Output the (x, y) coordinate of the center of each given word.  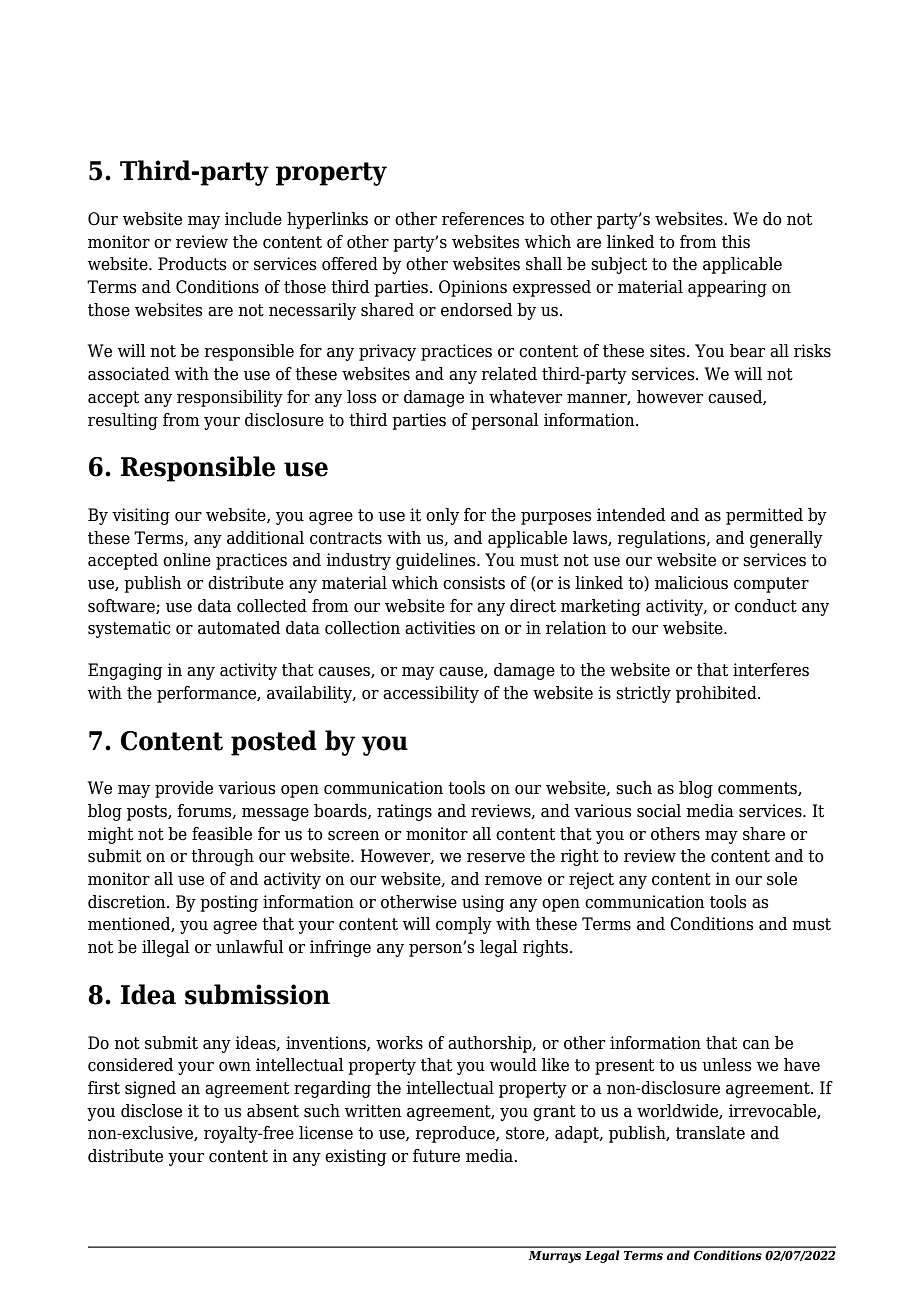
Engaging (125, 671)
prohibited (717, 694)
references (483, 219)
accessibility (431, 694)
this (736, 242)
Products (192, 264)
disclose (151, 1111)
